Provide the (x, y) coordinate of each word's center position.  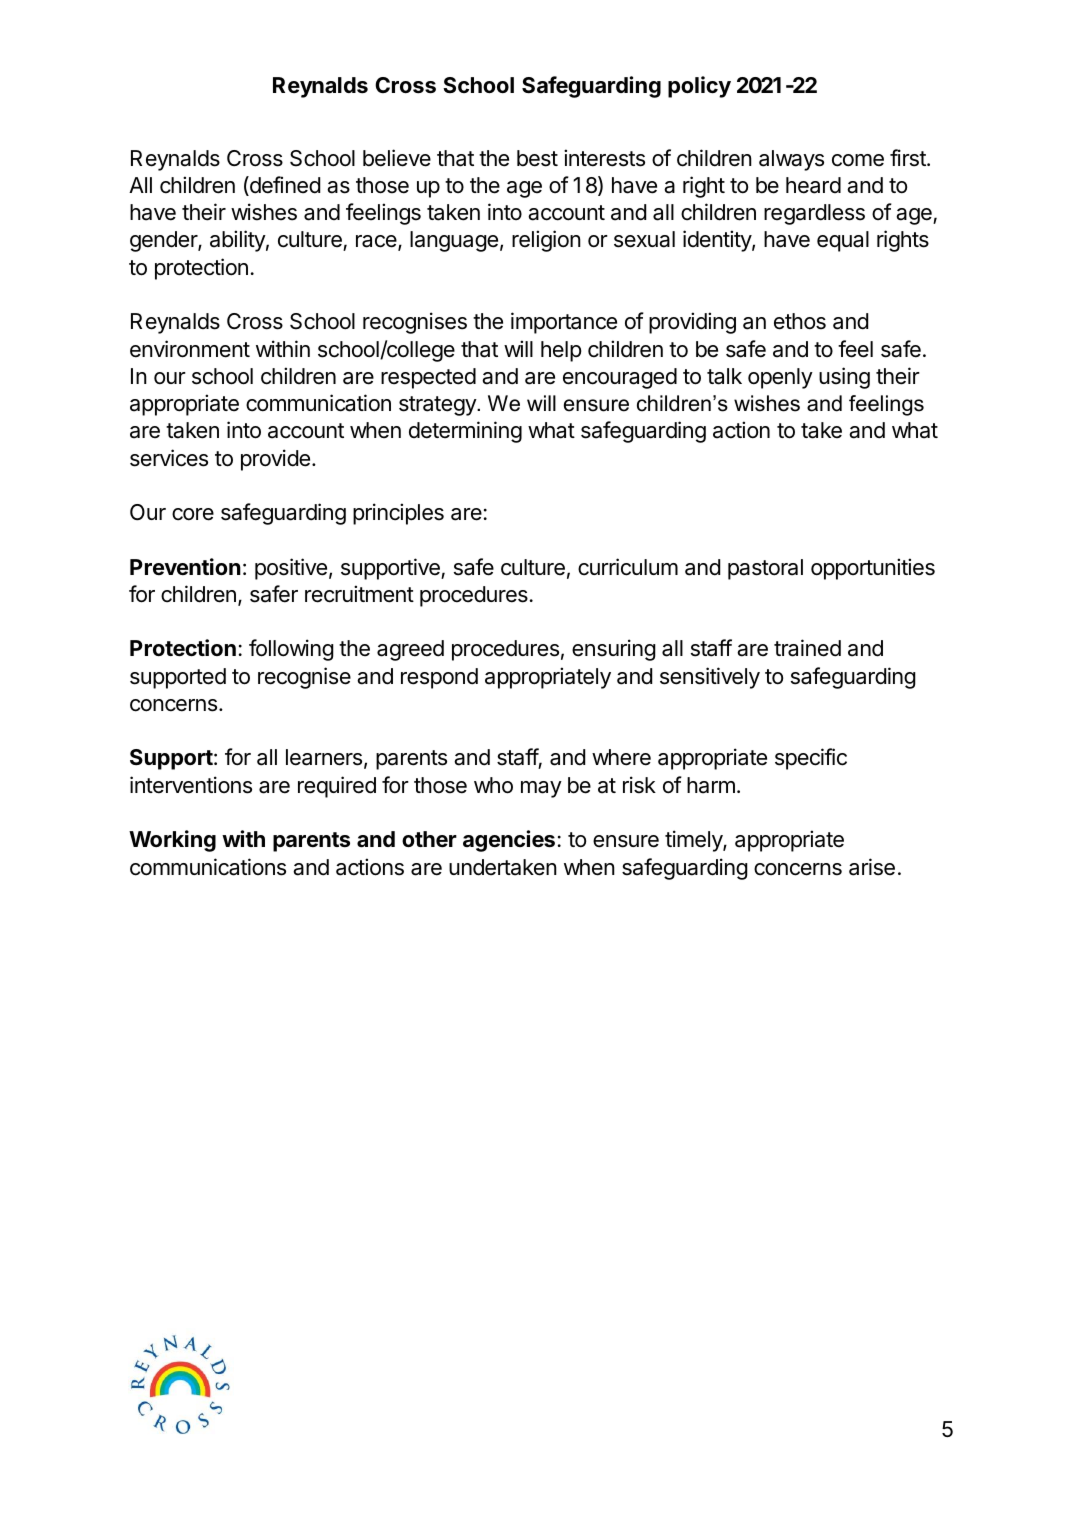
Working (172, 841)
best (537, 158)
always (791, 160)
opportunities (873, 569)
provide (275, 460)
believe (397, 158)
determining (465, 432)
